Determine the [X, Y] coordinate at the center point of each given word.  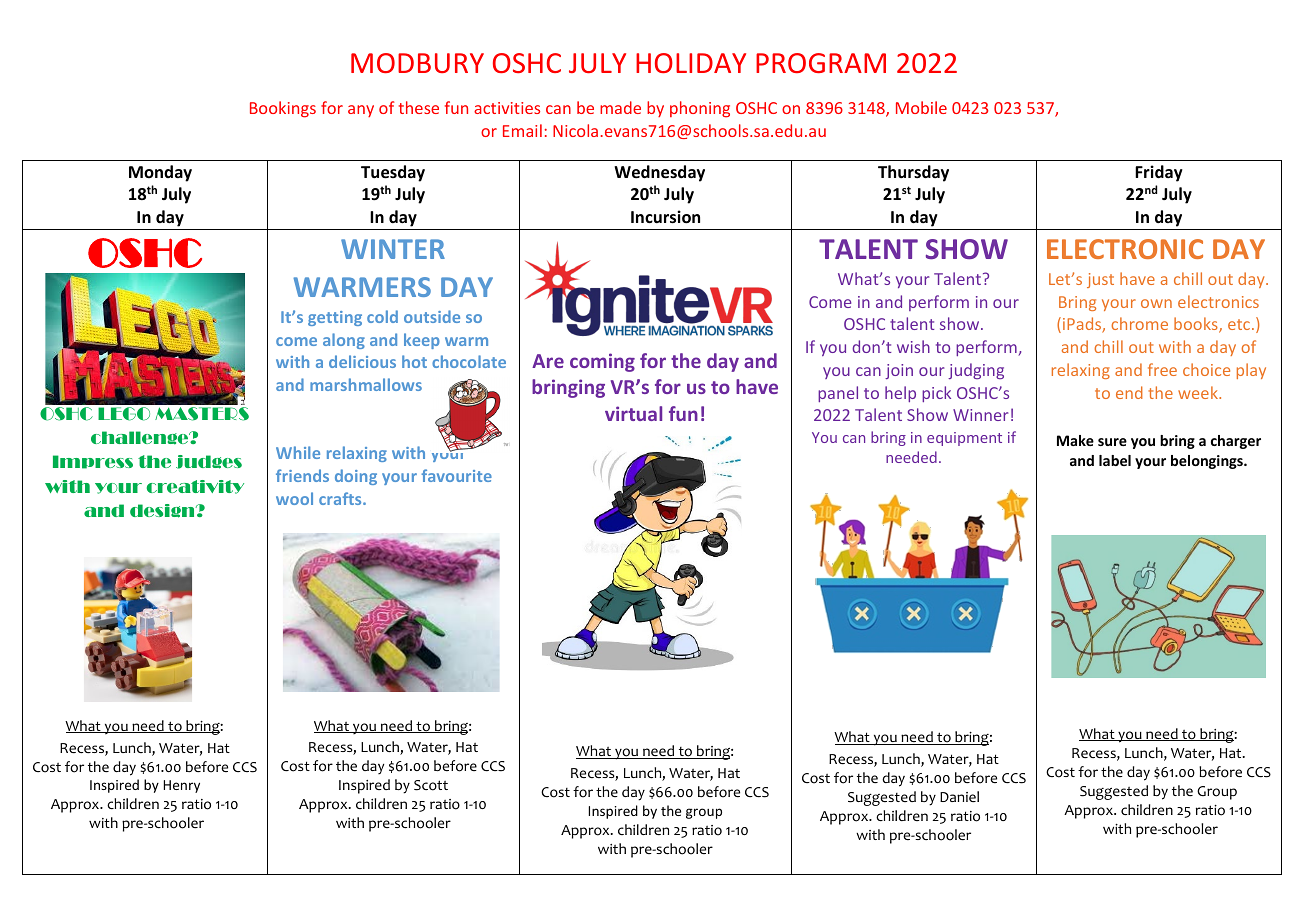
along [344, 341]
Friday [1159, 173]
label [1115, 460]
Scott [431, 785]
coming [602, 362]
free [1162, 369]
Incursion [665, 217]
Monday [160, 173]
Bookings [283, 109]
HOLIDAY [691, 63]
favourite [456, 475]
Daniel [959, 796]
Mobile [921, 107]
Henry [182, 786]
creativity [195, 487]
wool [294, 498]
